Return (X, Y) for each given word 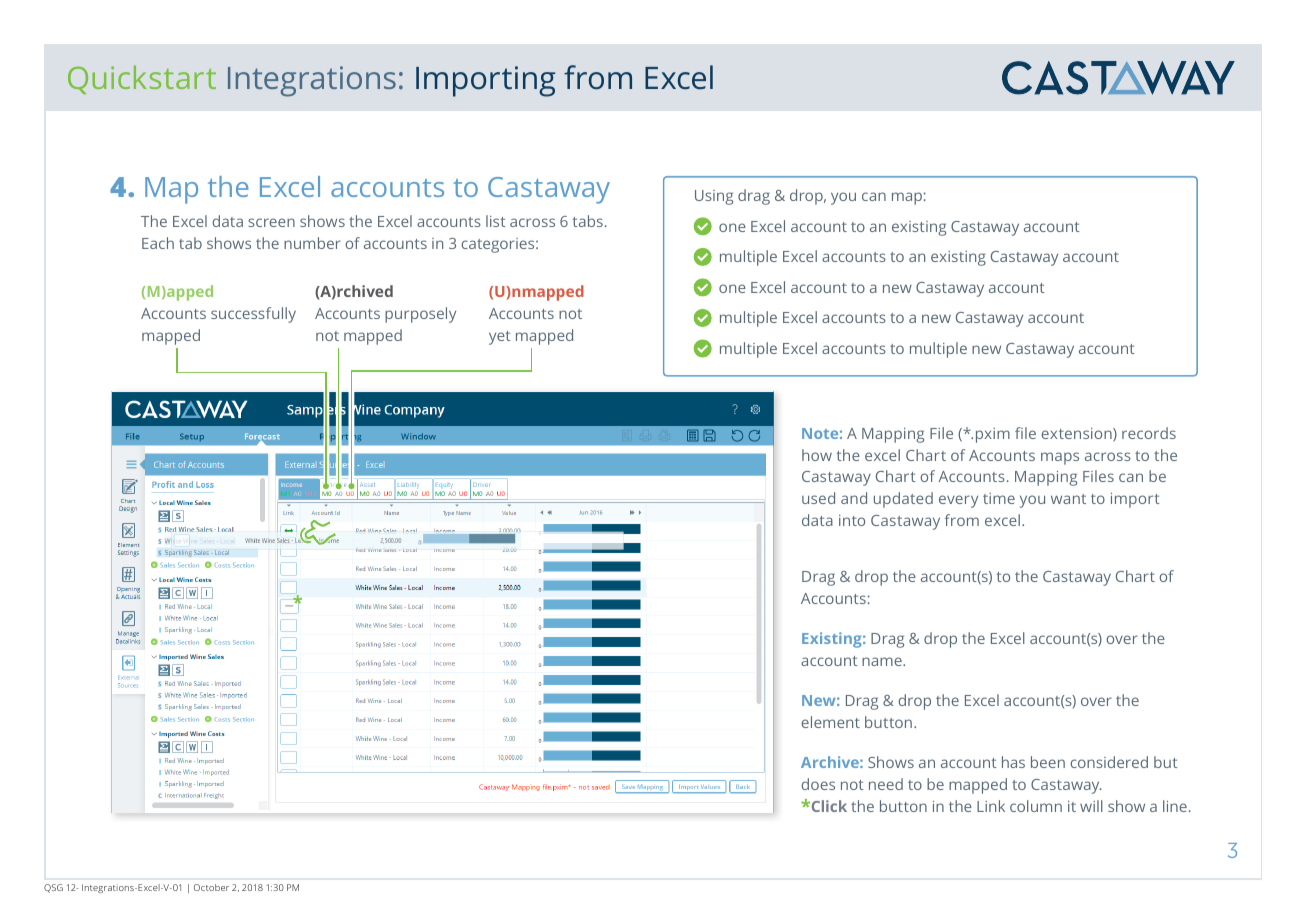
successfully (253, 315)
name (883, 661)
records (1149, 433)
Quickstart (142, 79)
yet (500, 338)
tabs (587, 221)
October (211, 887)
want (1068, 499)
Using (714, 197)
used (818, 498)
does (818, 784)
